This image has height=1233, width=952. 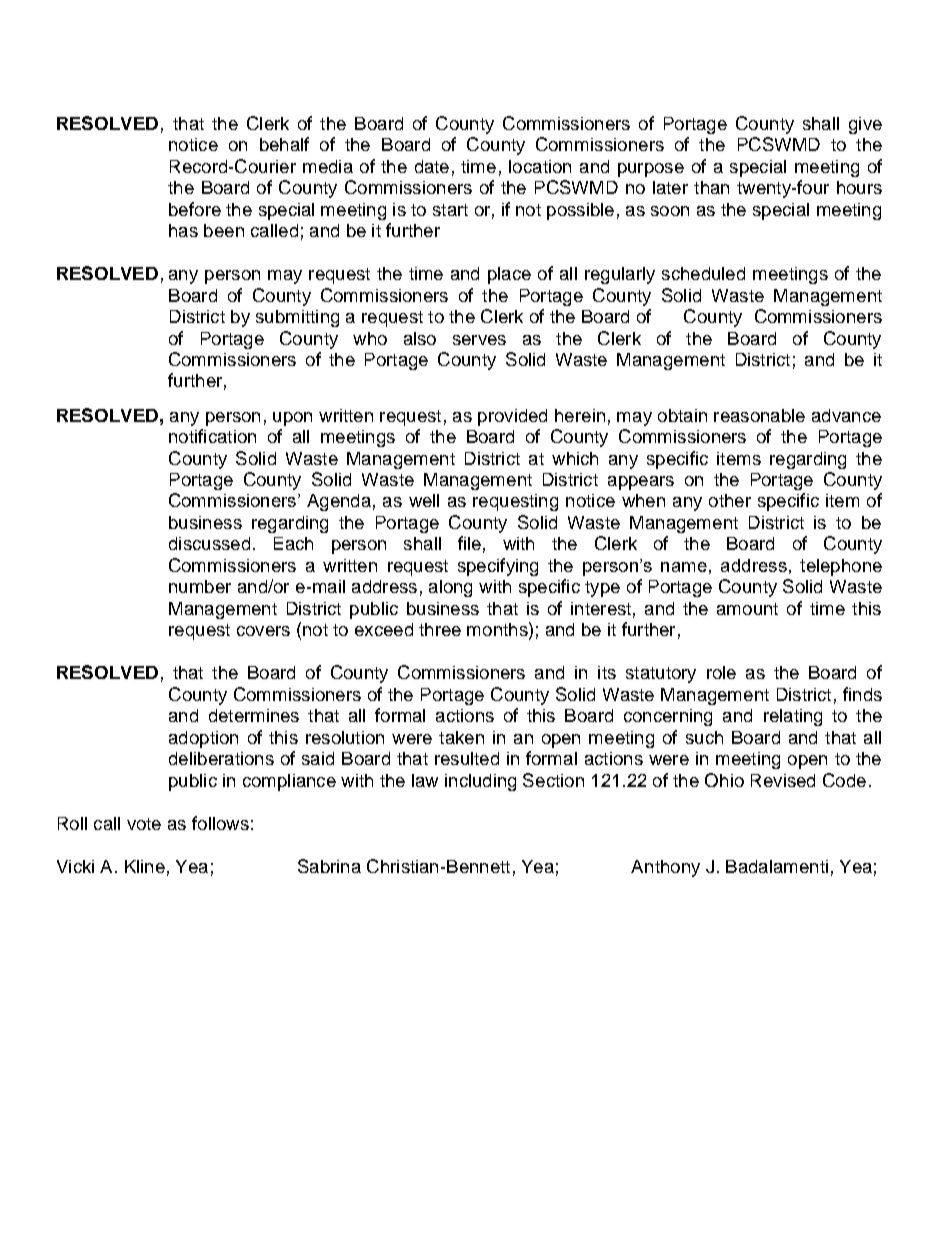 I want to click on reasonable, so click(x=759, y=415).
